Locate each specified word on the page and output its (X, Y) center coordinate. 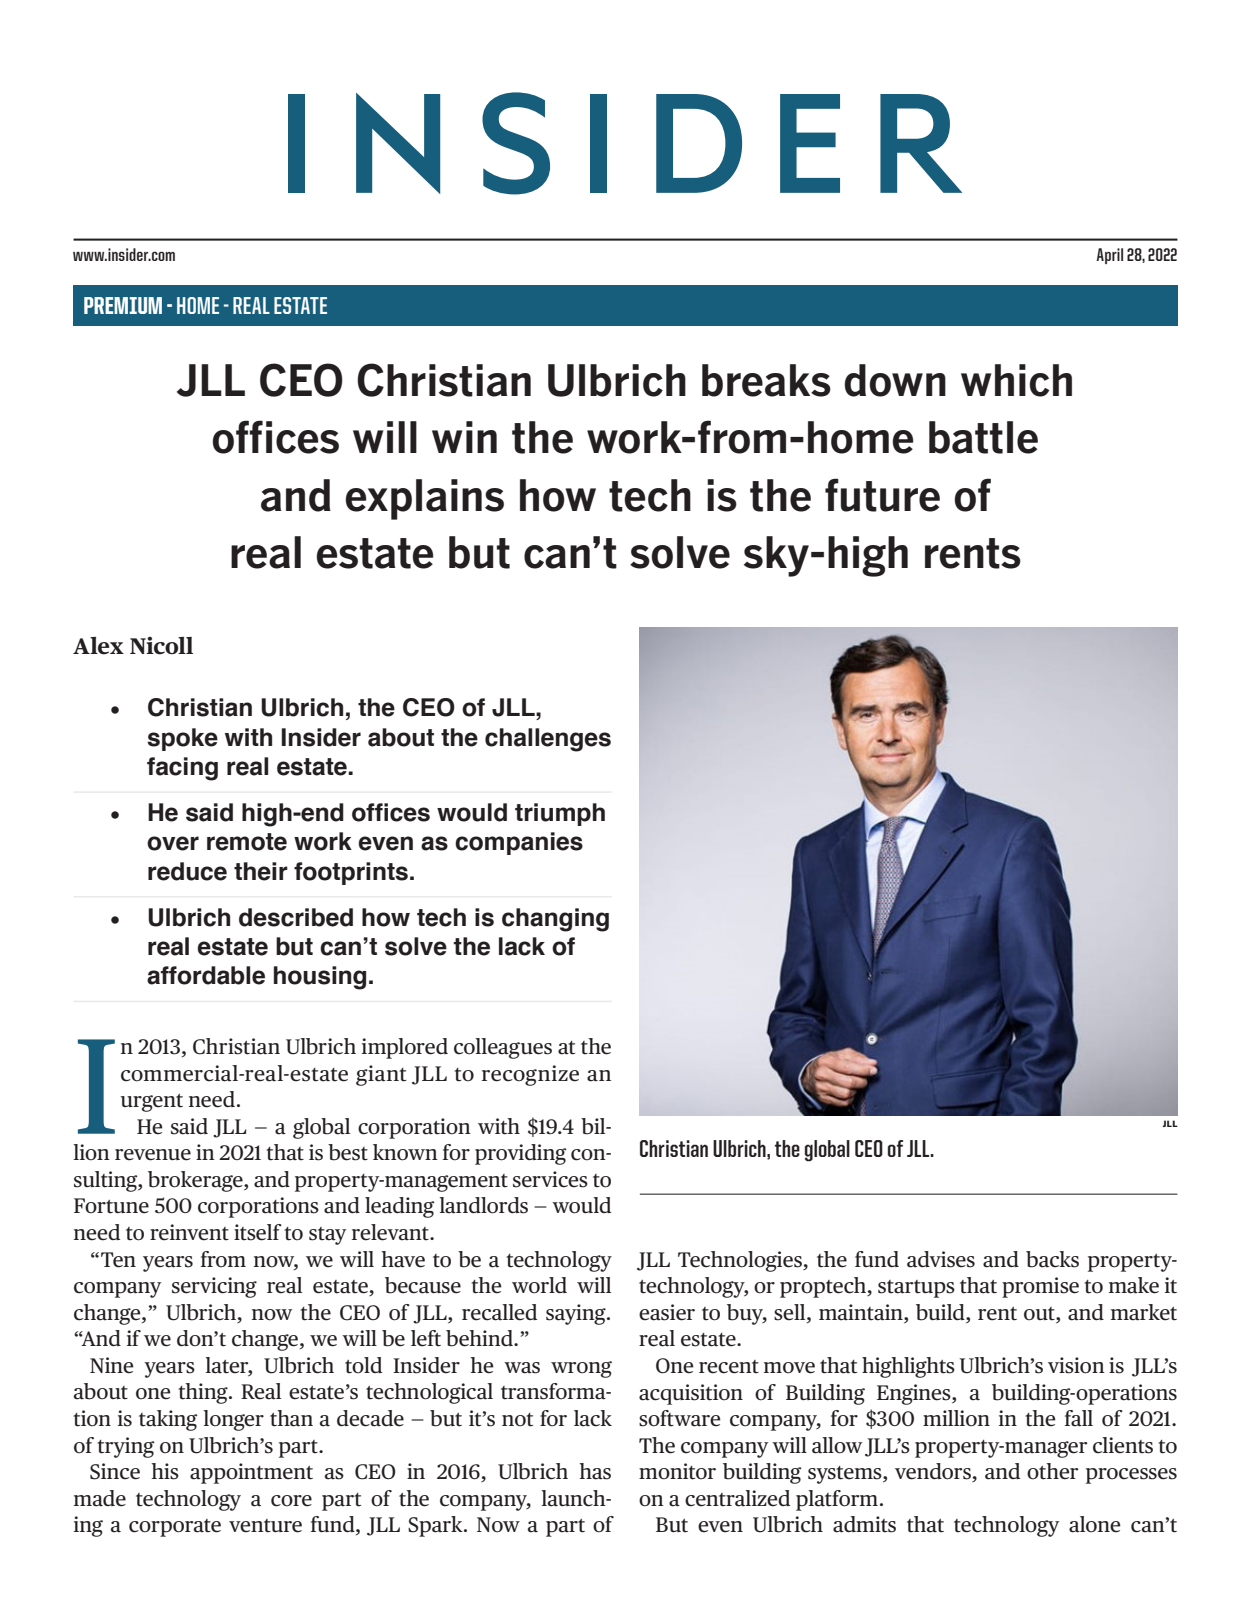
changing (555, 920)
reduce (187, 871)
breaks (766, 380)
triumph (560, 814)
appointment (251, 1473)
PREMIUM (123, 305)
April (1109, 256)
